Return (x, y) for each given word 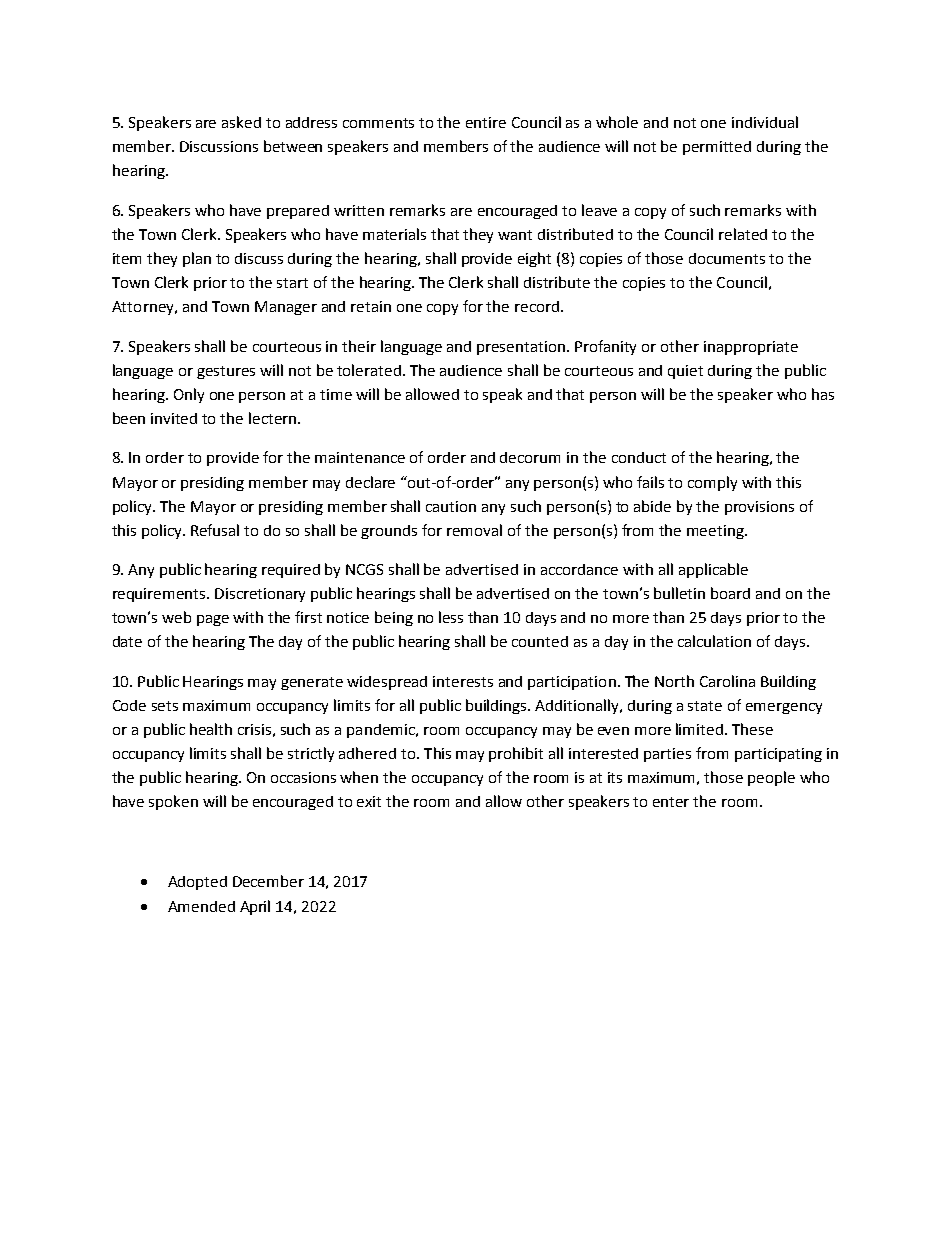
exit (369, 801)
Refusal (215, 530)
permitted (717, 148)
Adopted (197, 883)
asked (241, 122)
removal (474, 530)
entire (486, 122)
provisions (759, 508)
